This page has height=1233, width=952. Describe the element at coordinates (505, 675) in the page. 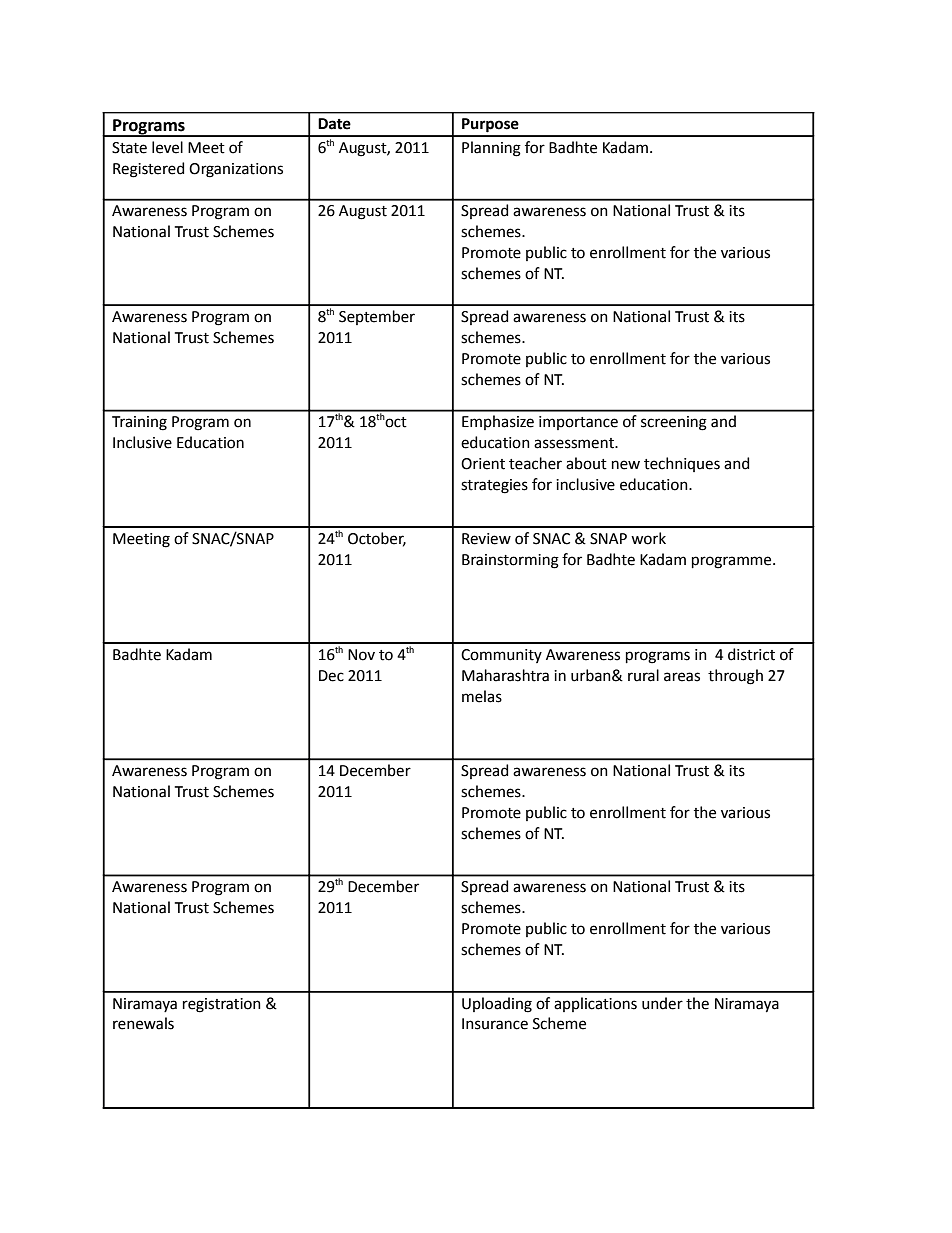

I see `Maharashtra` at that location.
